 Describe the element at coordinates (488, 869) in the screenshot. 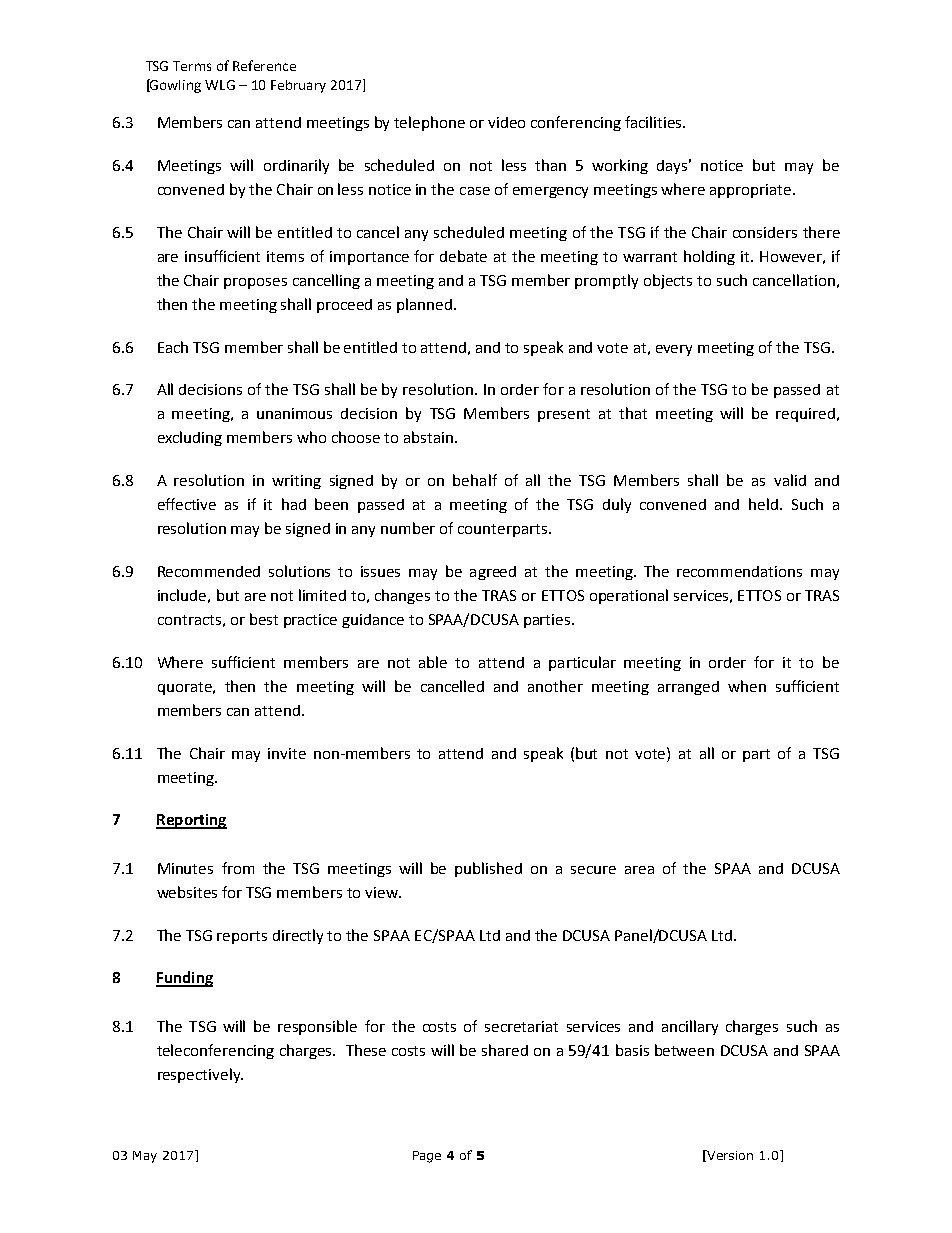

I see `published` at that location.
